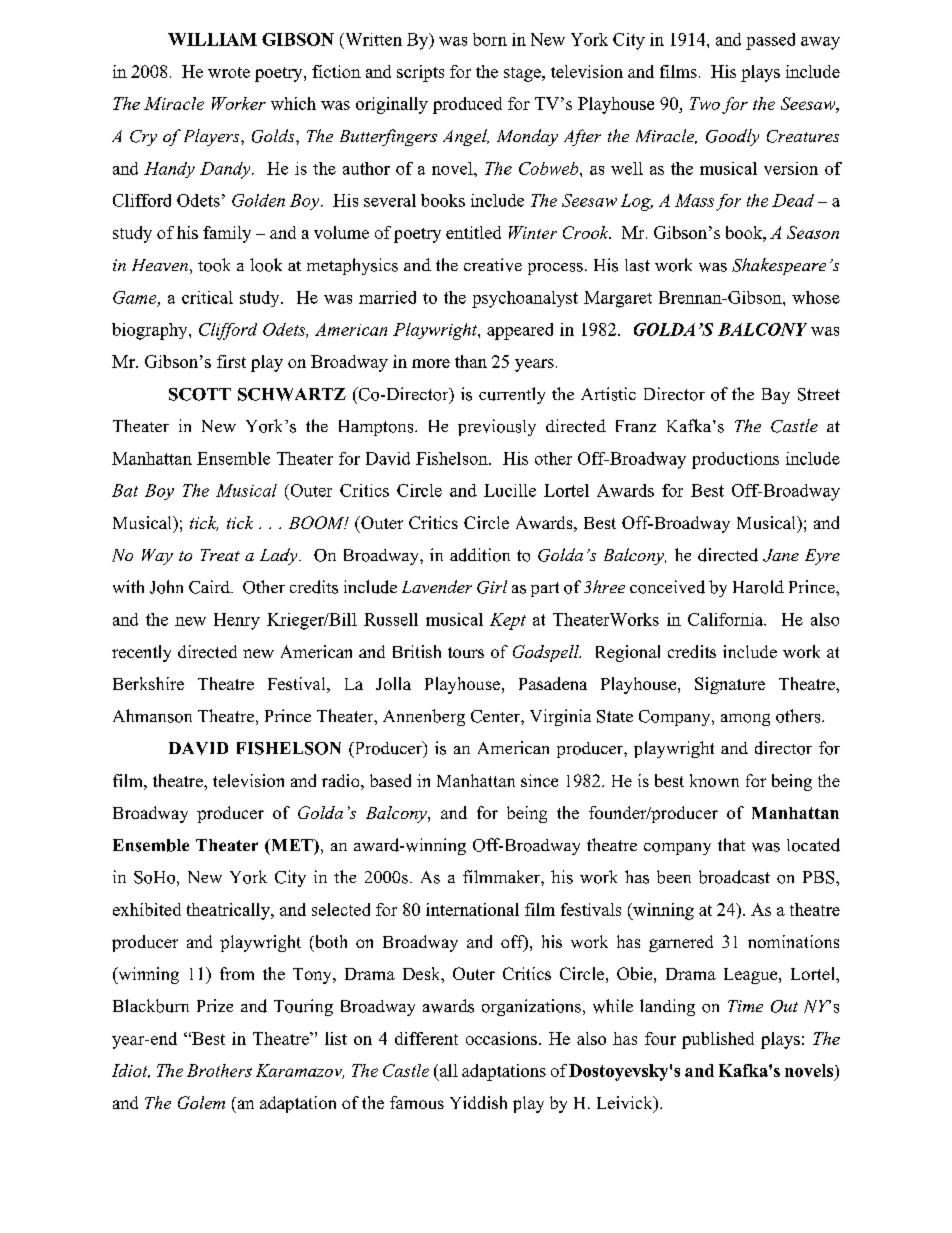  What do you see at coordinates (520, 331) in the screenshot?
I see `appeared` at bounding box center [520, 331].
